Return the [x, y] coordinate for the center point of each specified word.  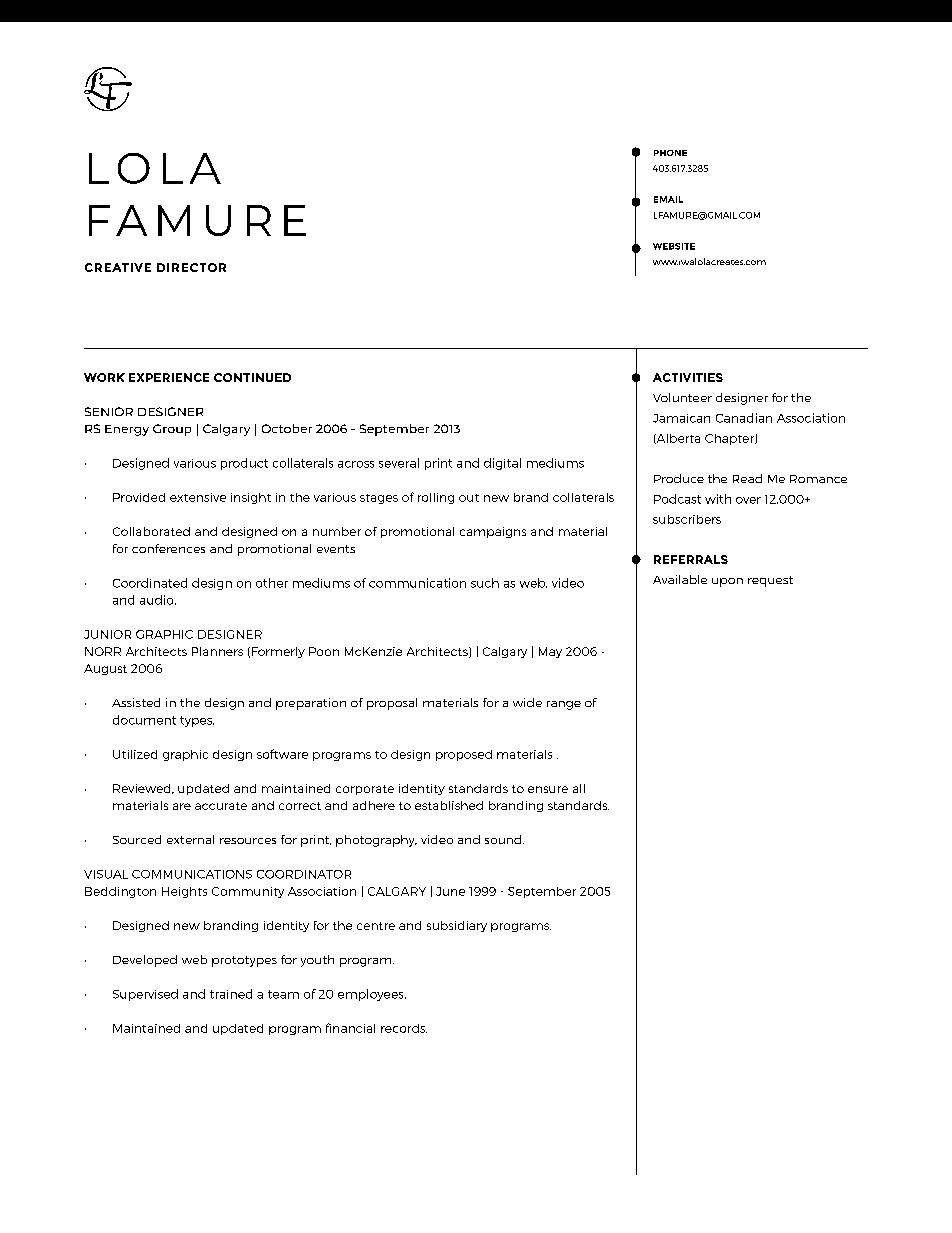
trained [231, 994]
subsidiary [457, 926]
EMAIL [668, 199]
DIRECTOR [191, 267]
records [404, 1028]
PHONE [670, 153]
